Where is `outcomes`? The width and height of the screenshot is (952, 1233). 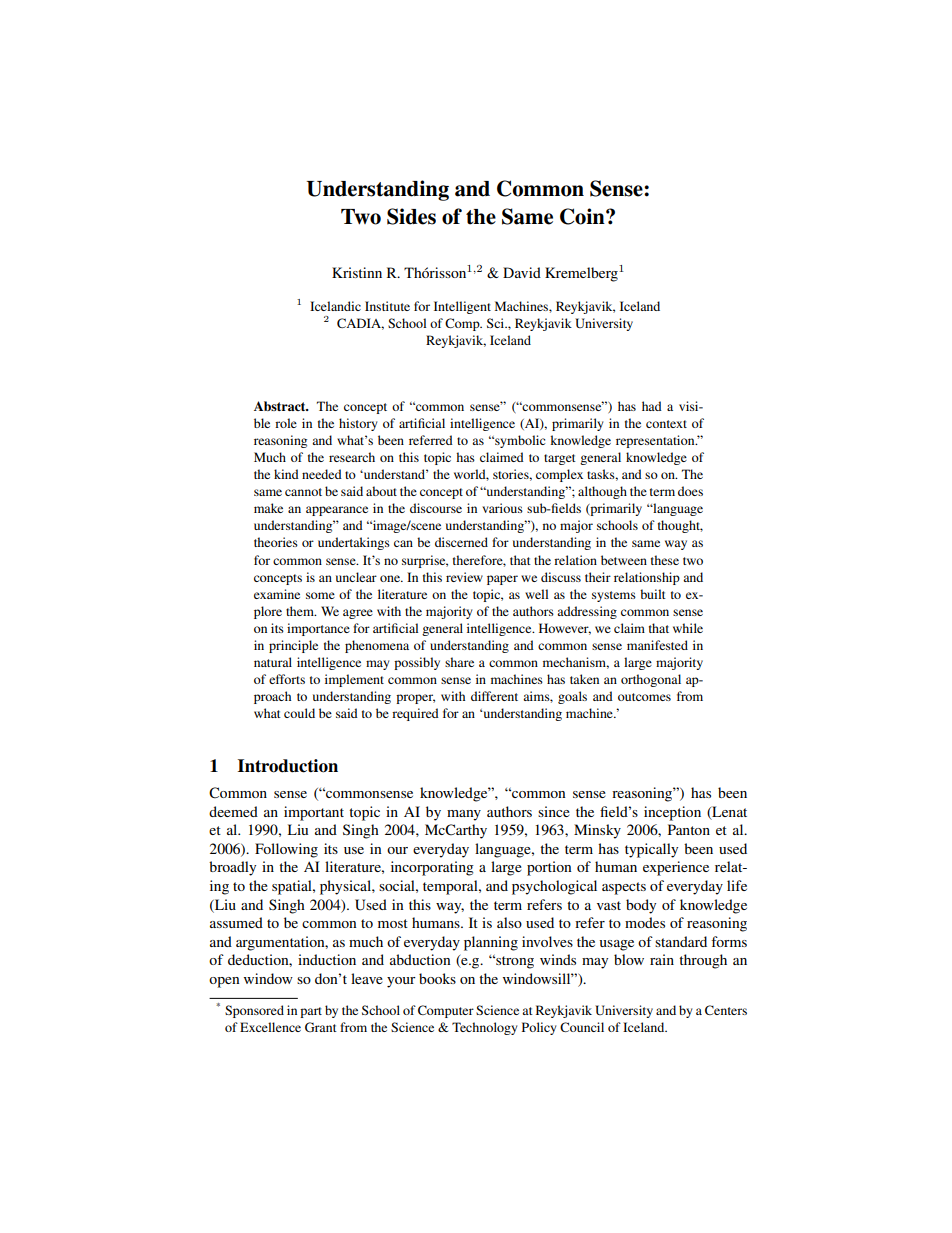
outcomes is located at coordinates (644, 697).
